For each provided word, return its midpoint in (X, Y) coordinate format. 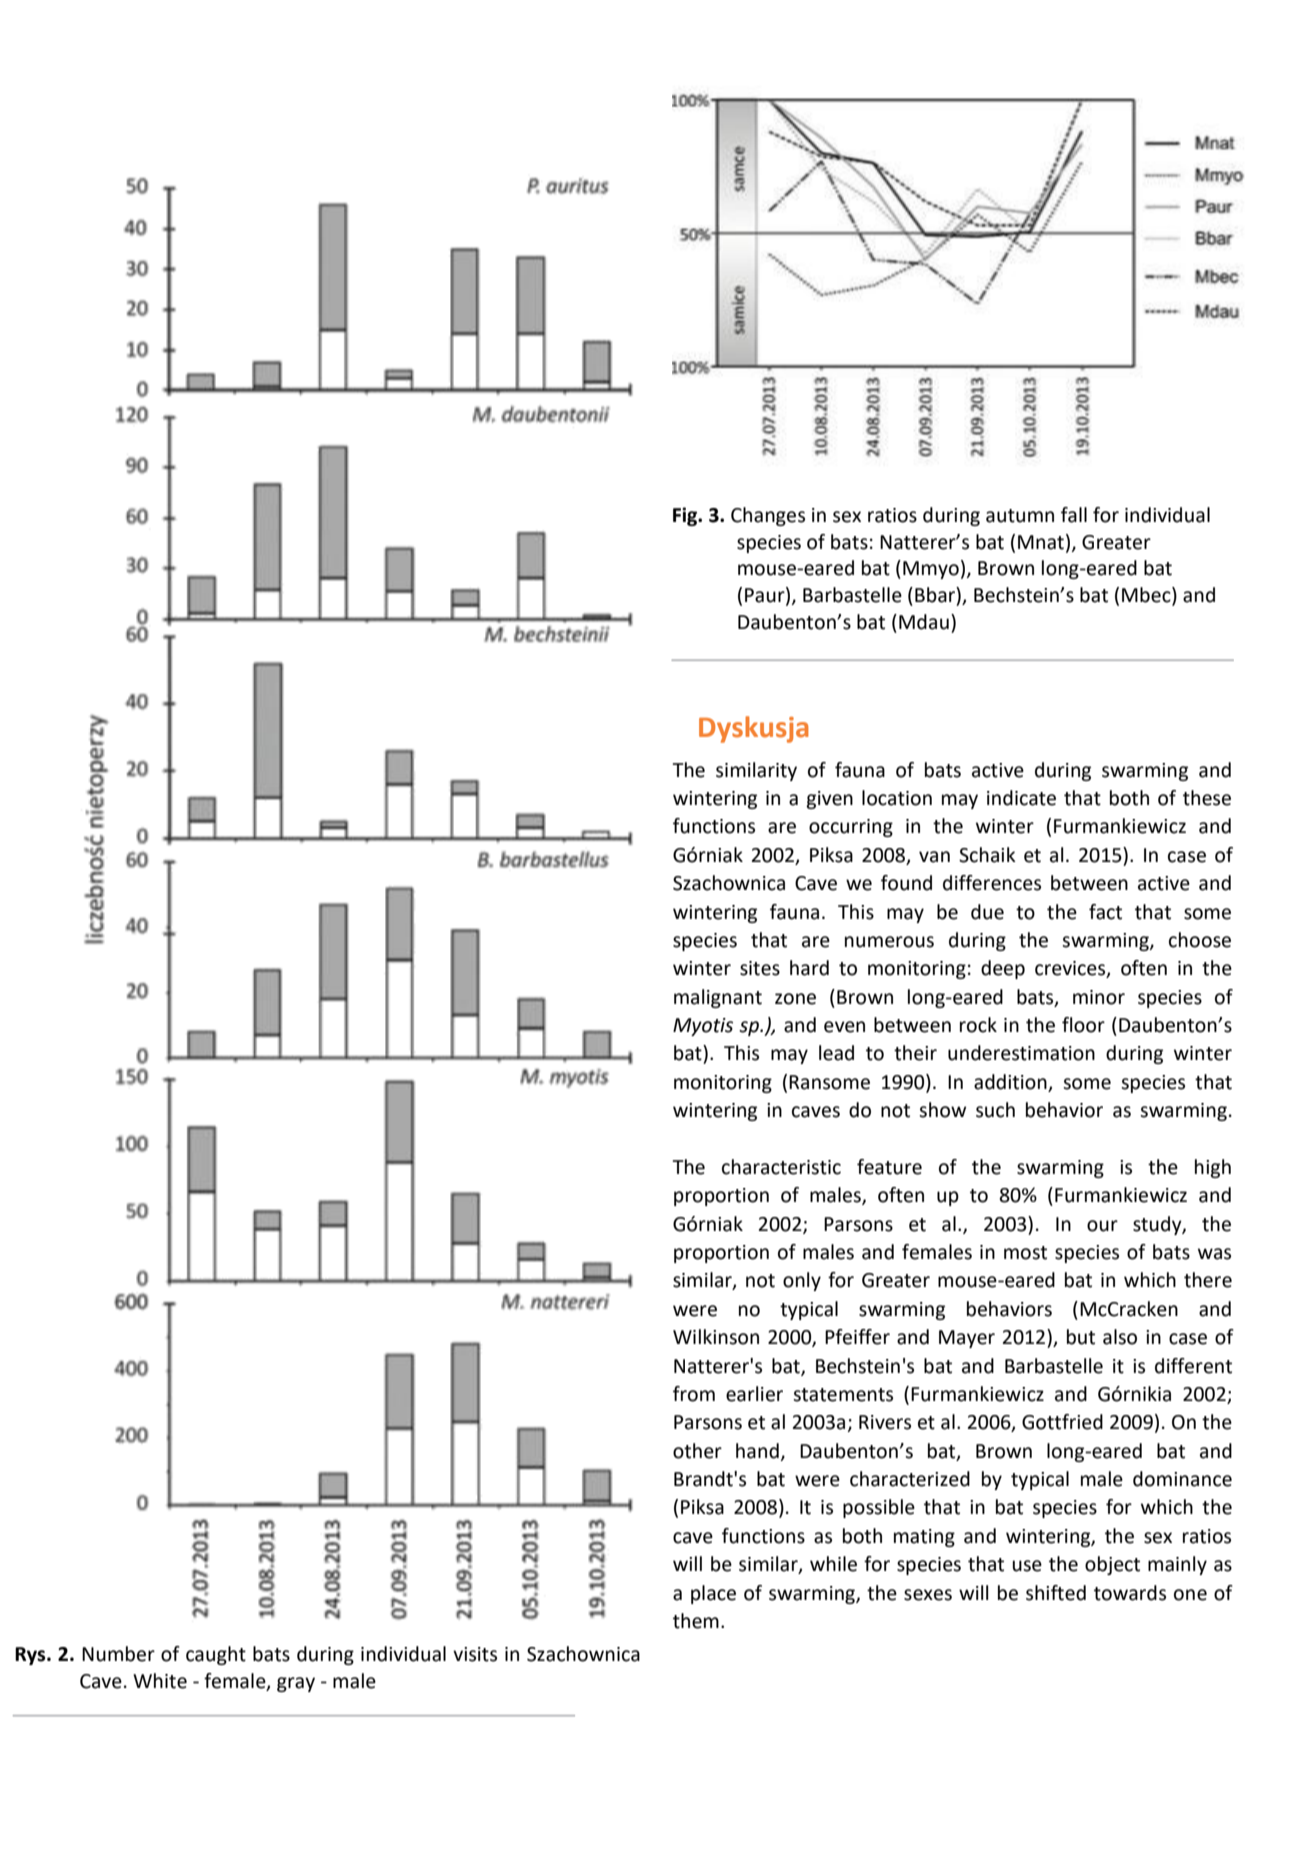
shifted (1056, 1593)
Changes (768, 516)
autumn (1020, 516)
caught (216, 1655)
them (696, 1621)
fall (1074, 515)
